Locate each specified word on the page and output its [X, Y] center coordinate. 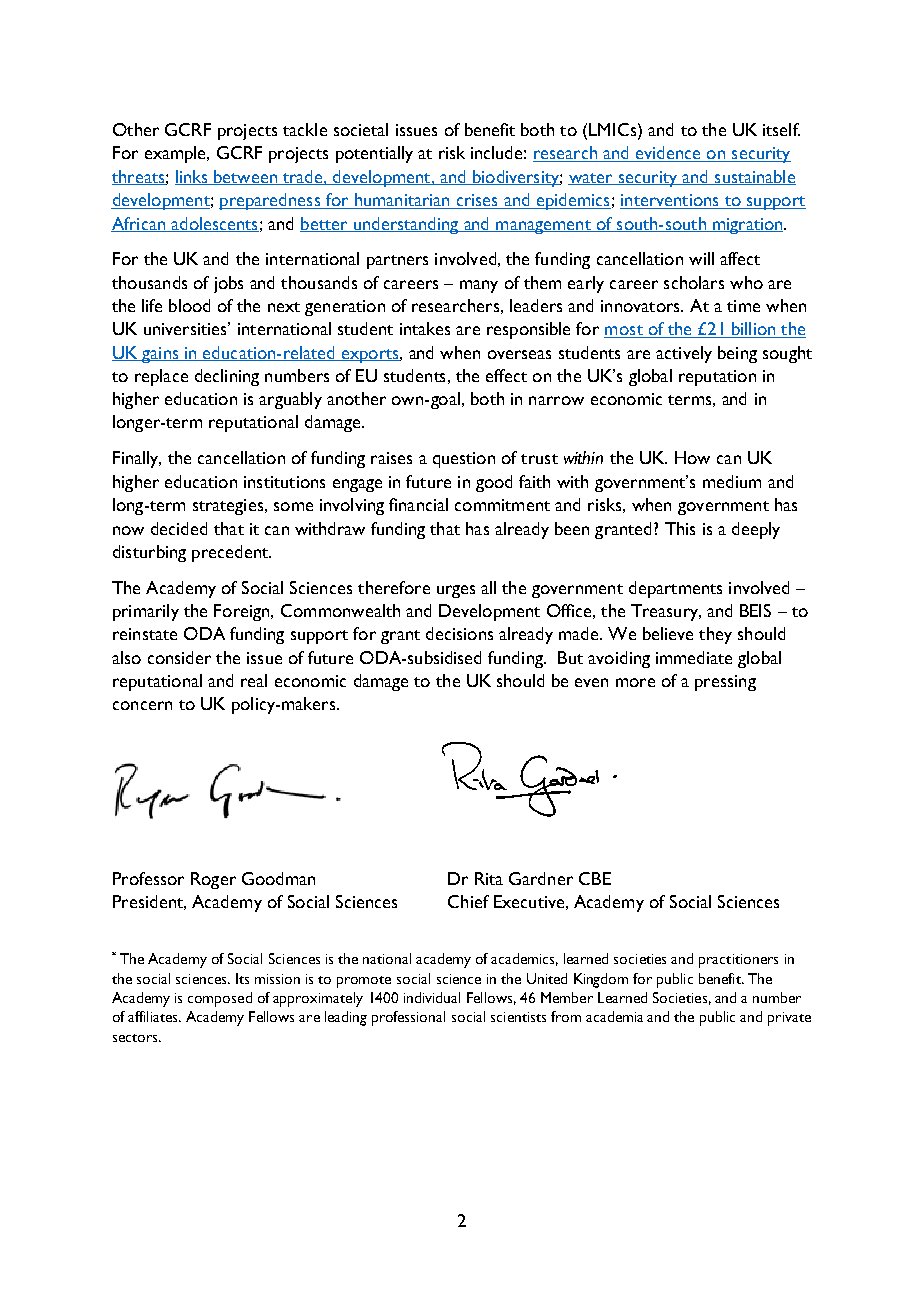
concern [142, 705]
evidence [668, 154]
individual [432, 997]
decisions [459, 633]
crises [477, 201]
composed [220, 999]
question [464, 460]
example [176, 154]
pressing [725, 683]
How [692, 457]
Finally [137, 459]
